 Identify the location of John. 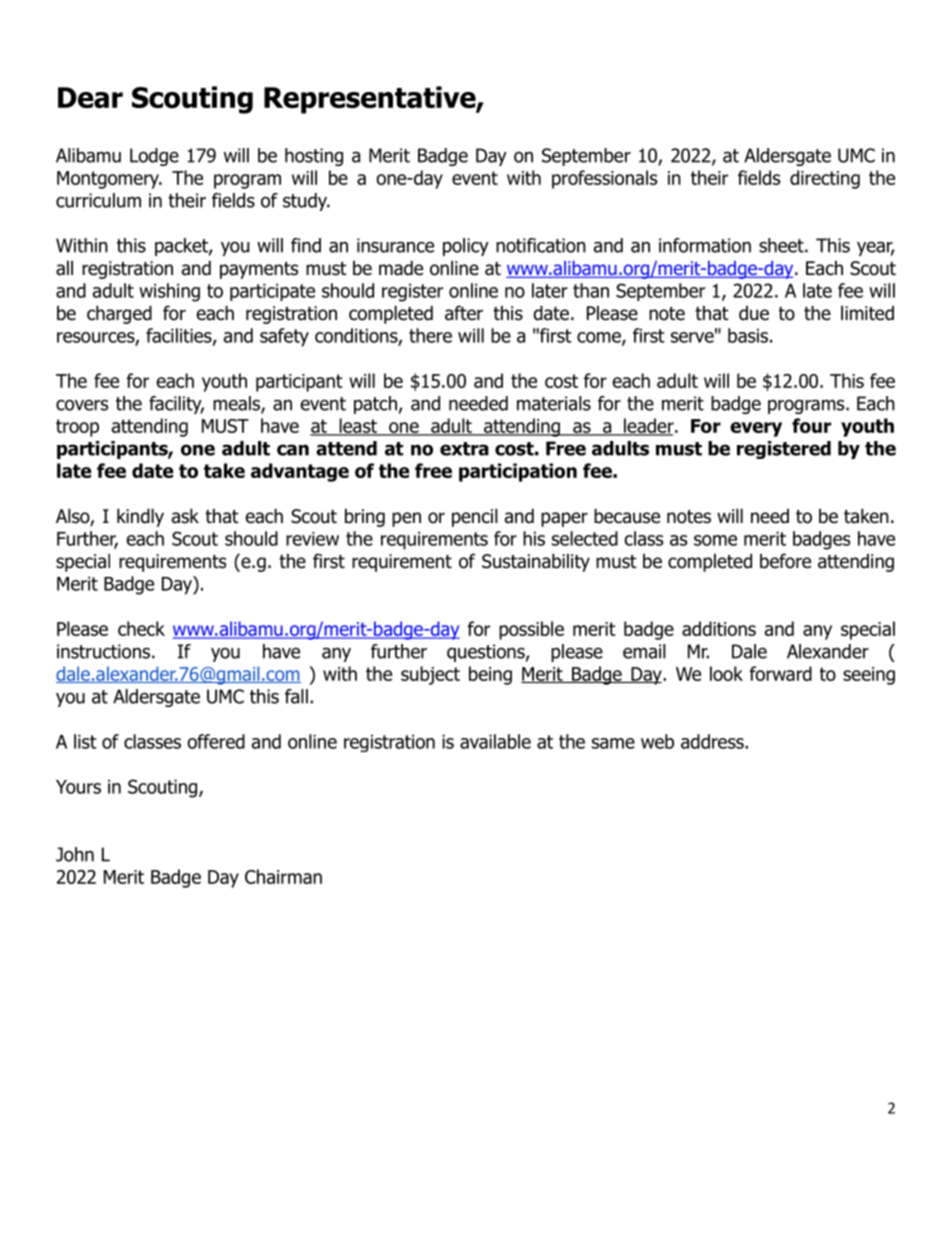
(75, 854).
